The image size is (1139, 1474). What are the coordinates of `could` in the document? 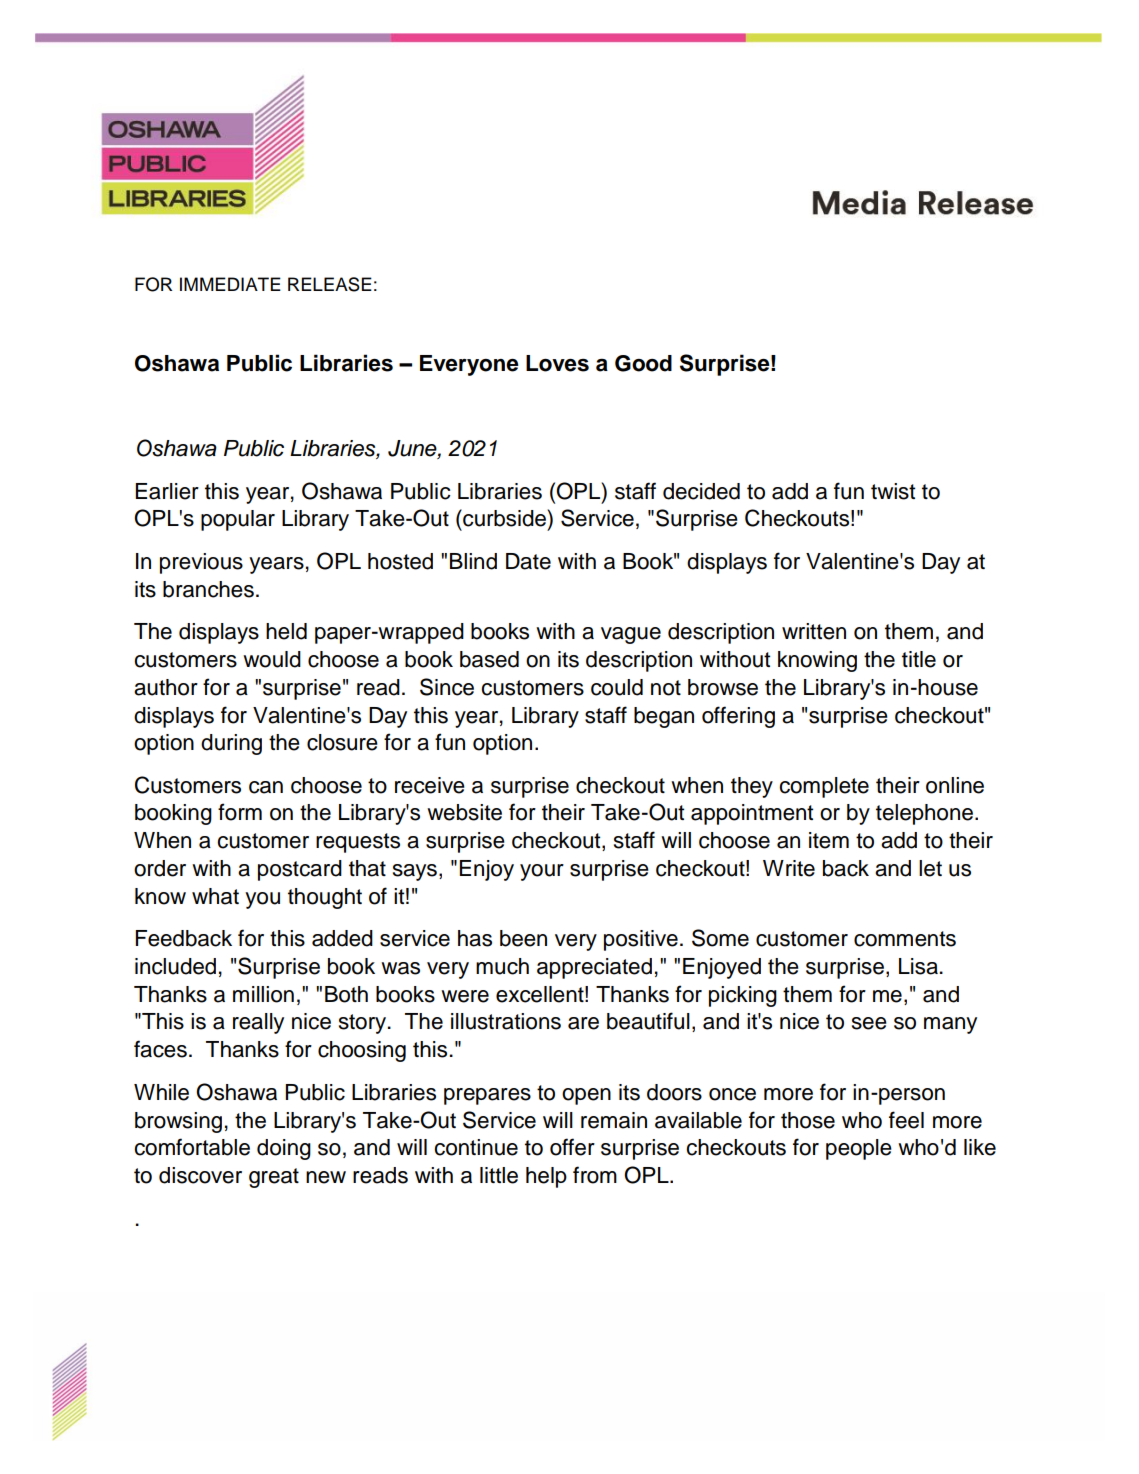 It's located at (617, 687).
